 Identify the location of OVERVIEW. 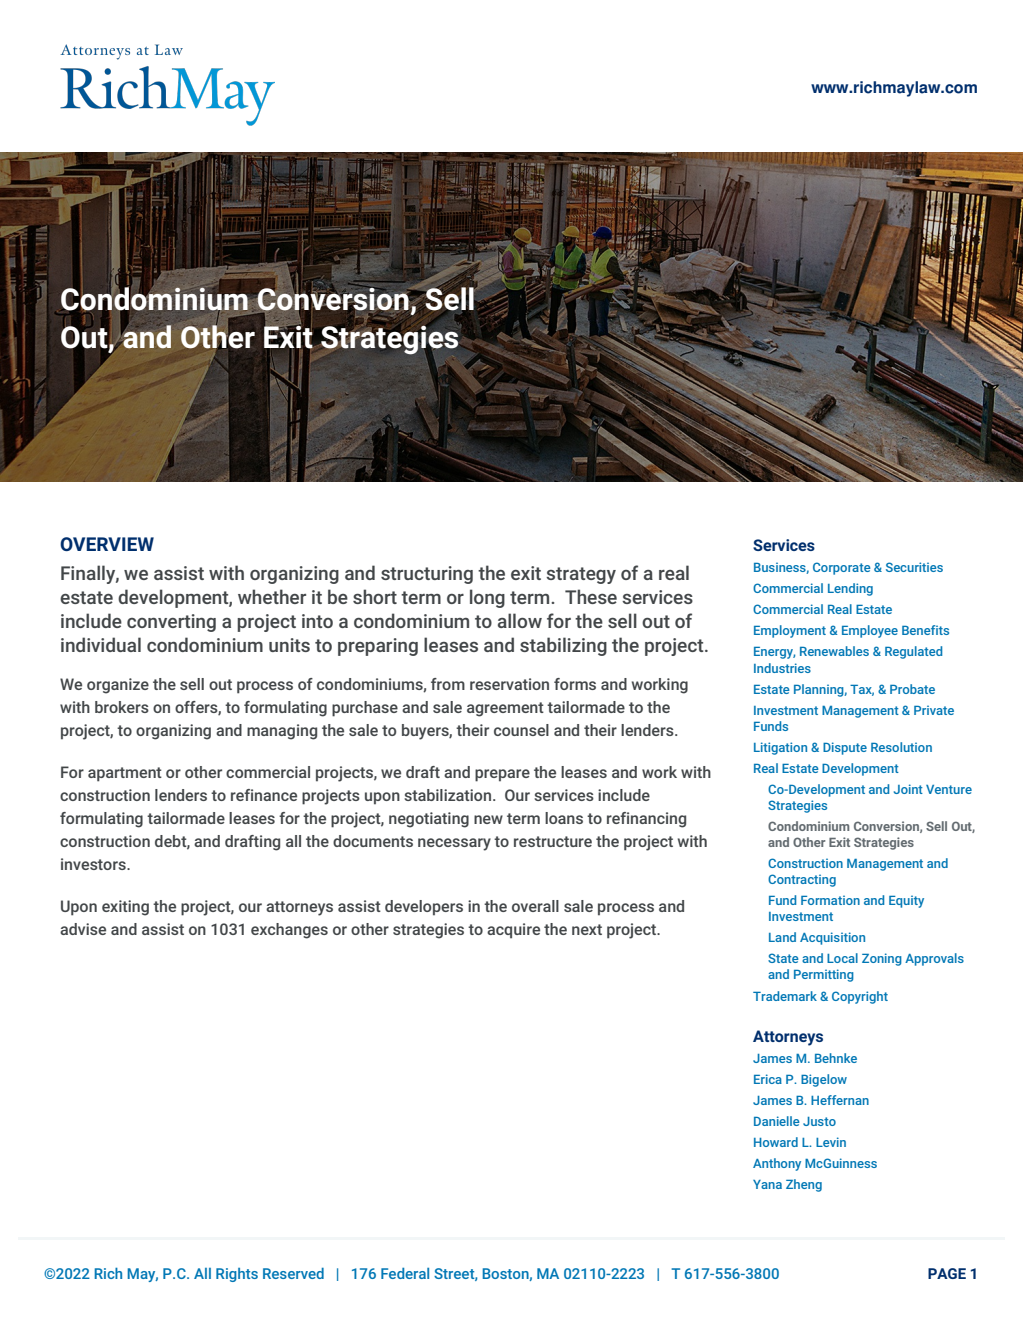
(107, 544).
